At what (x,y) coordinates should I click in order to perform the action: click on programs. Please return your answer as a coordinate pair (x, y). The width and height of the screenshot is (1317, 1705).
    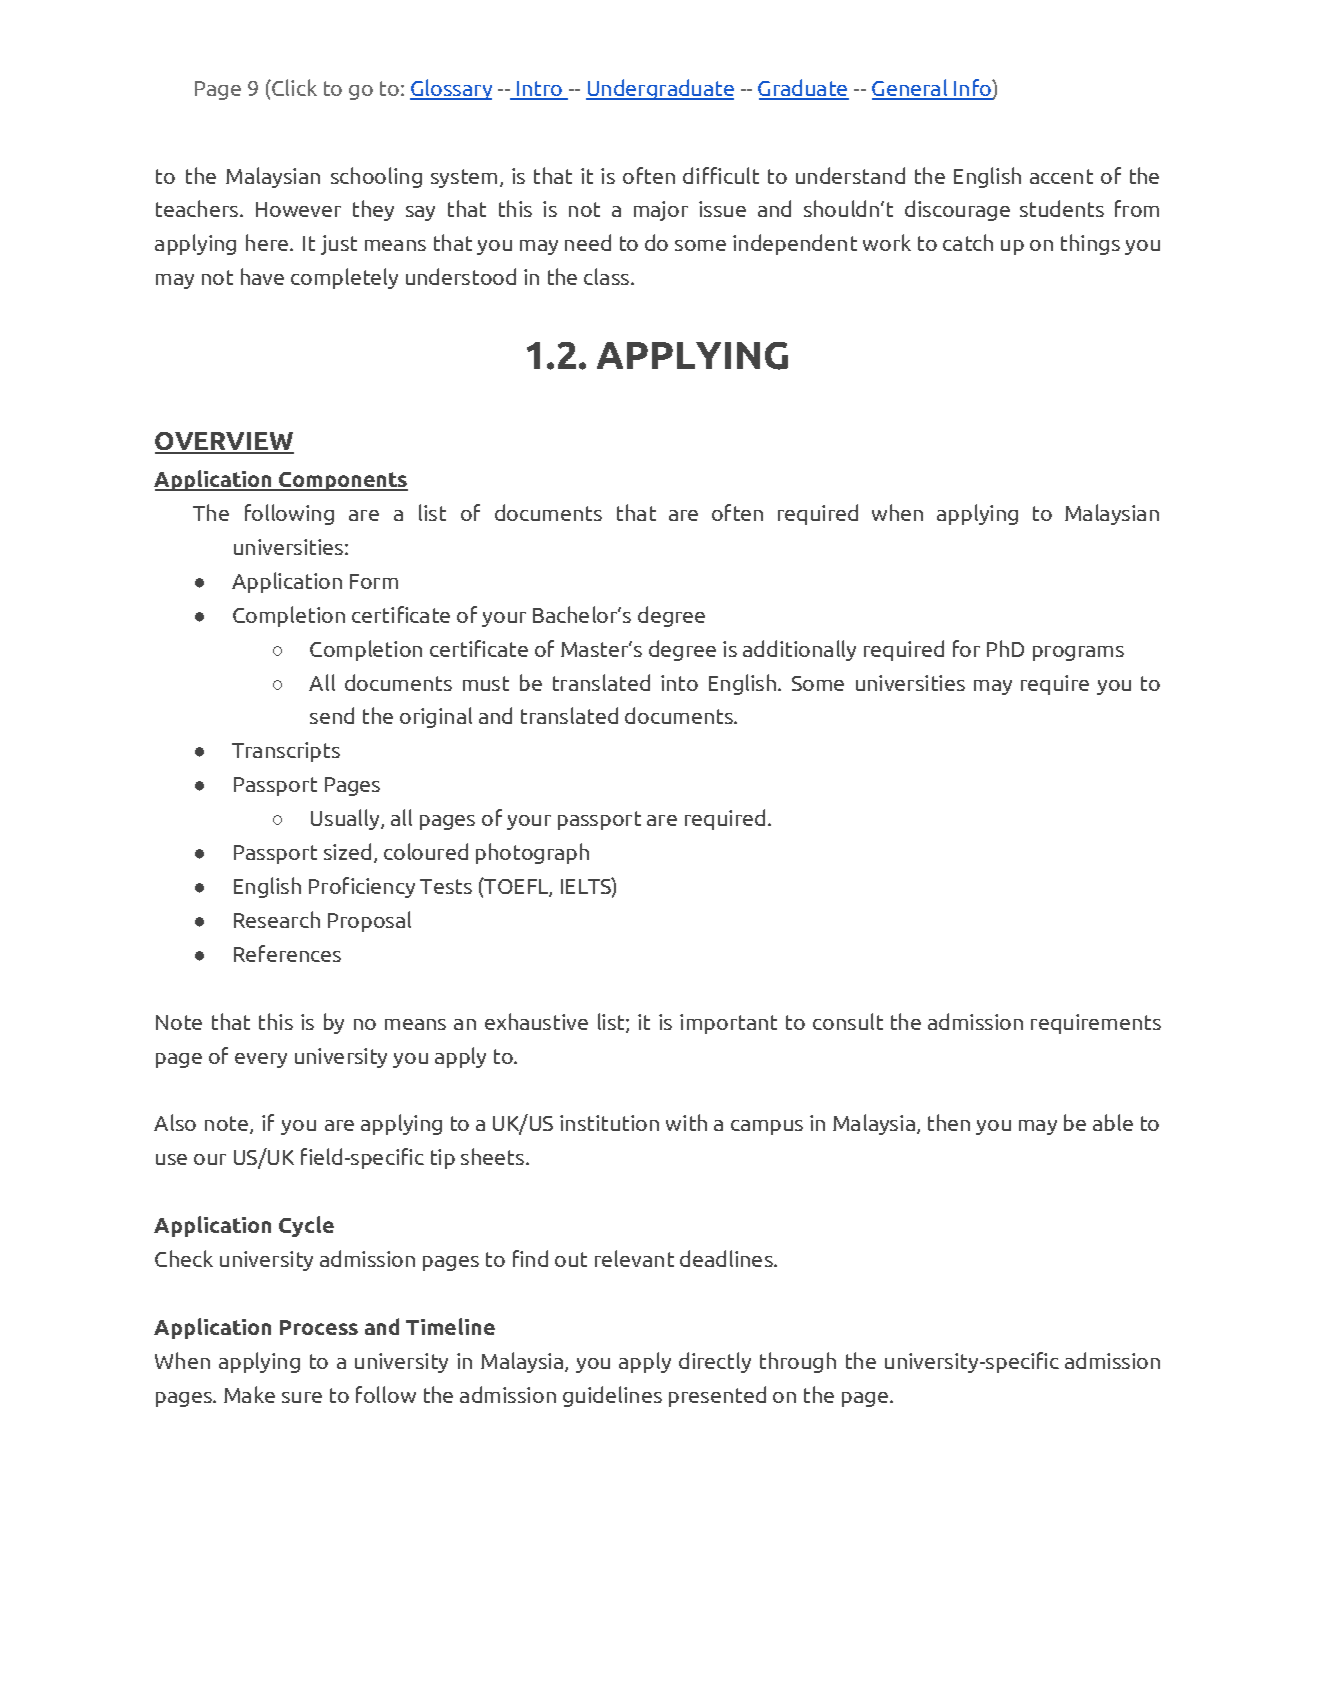
    Looking at the image, I should click on (1078, 653).
